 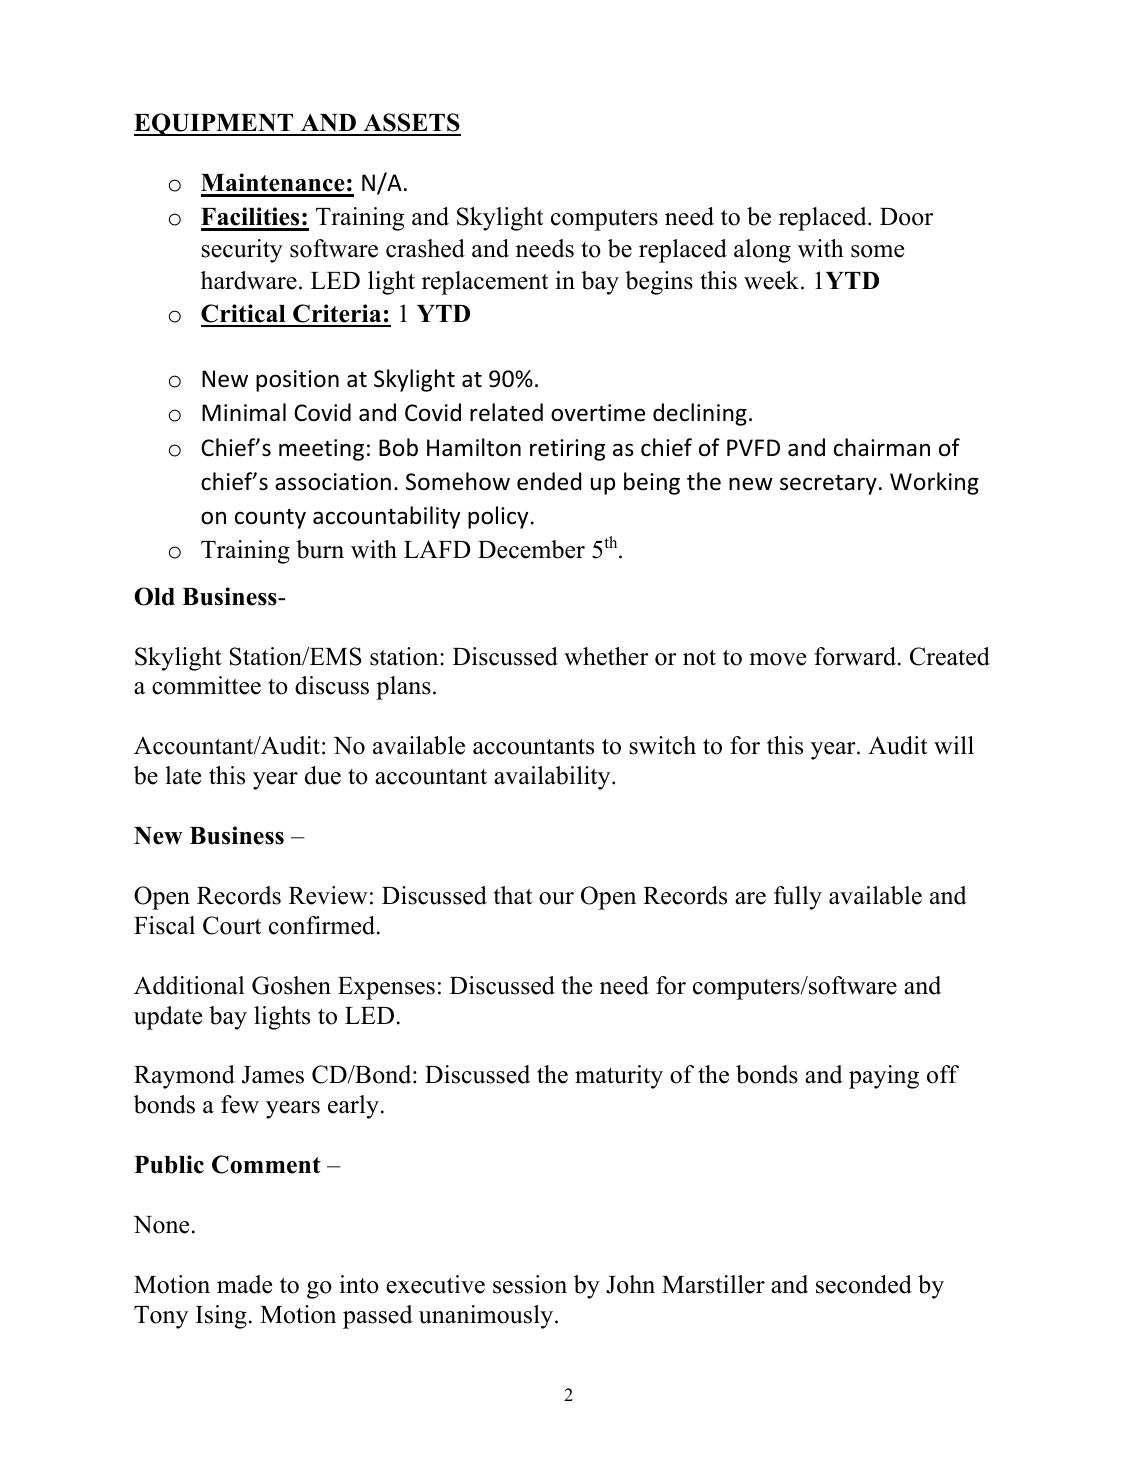 I want to click on made, so click(x=244, y=1284).
